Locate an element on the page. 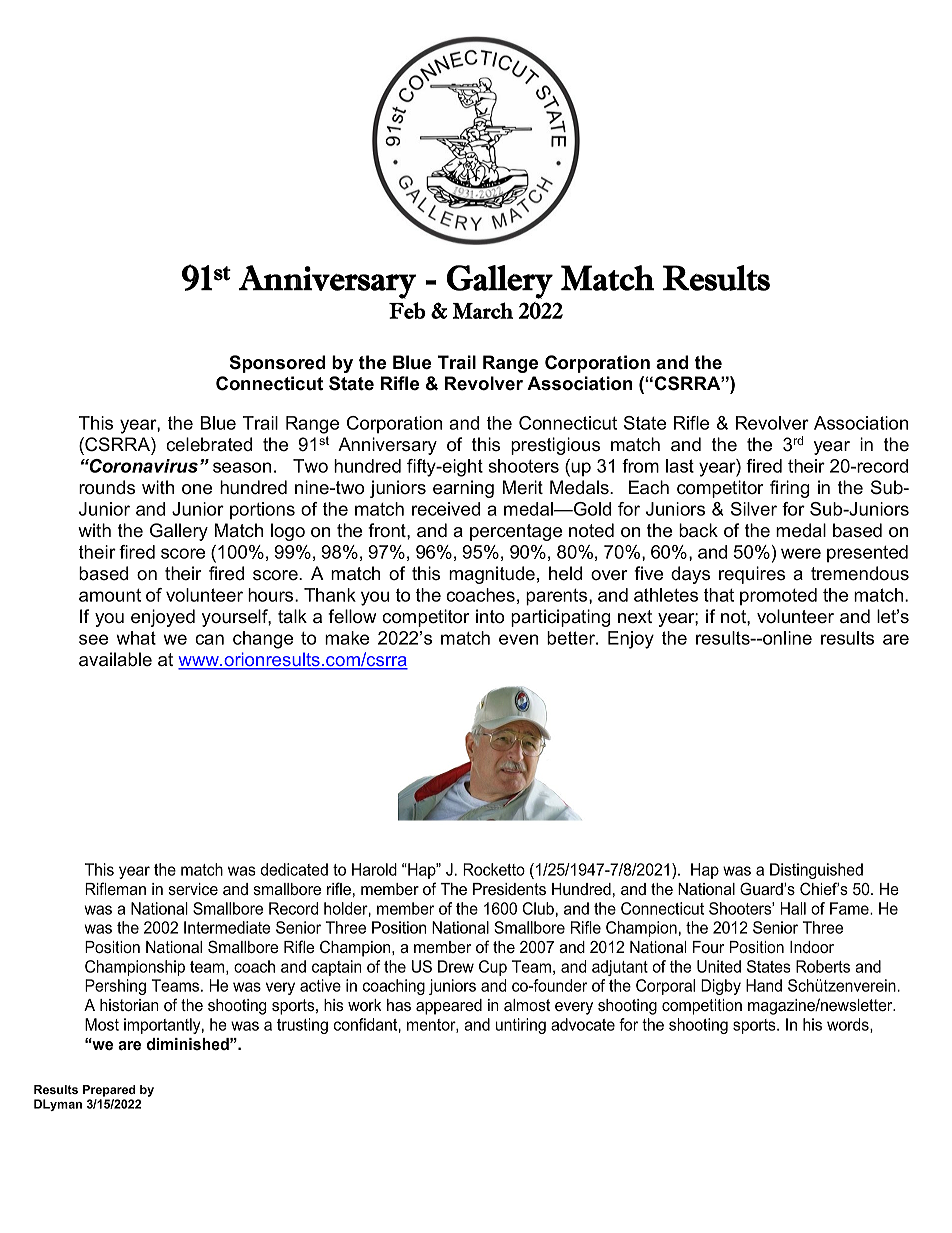 The image size is (952, 1233). promoted is located at coordinates (778, 596).
